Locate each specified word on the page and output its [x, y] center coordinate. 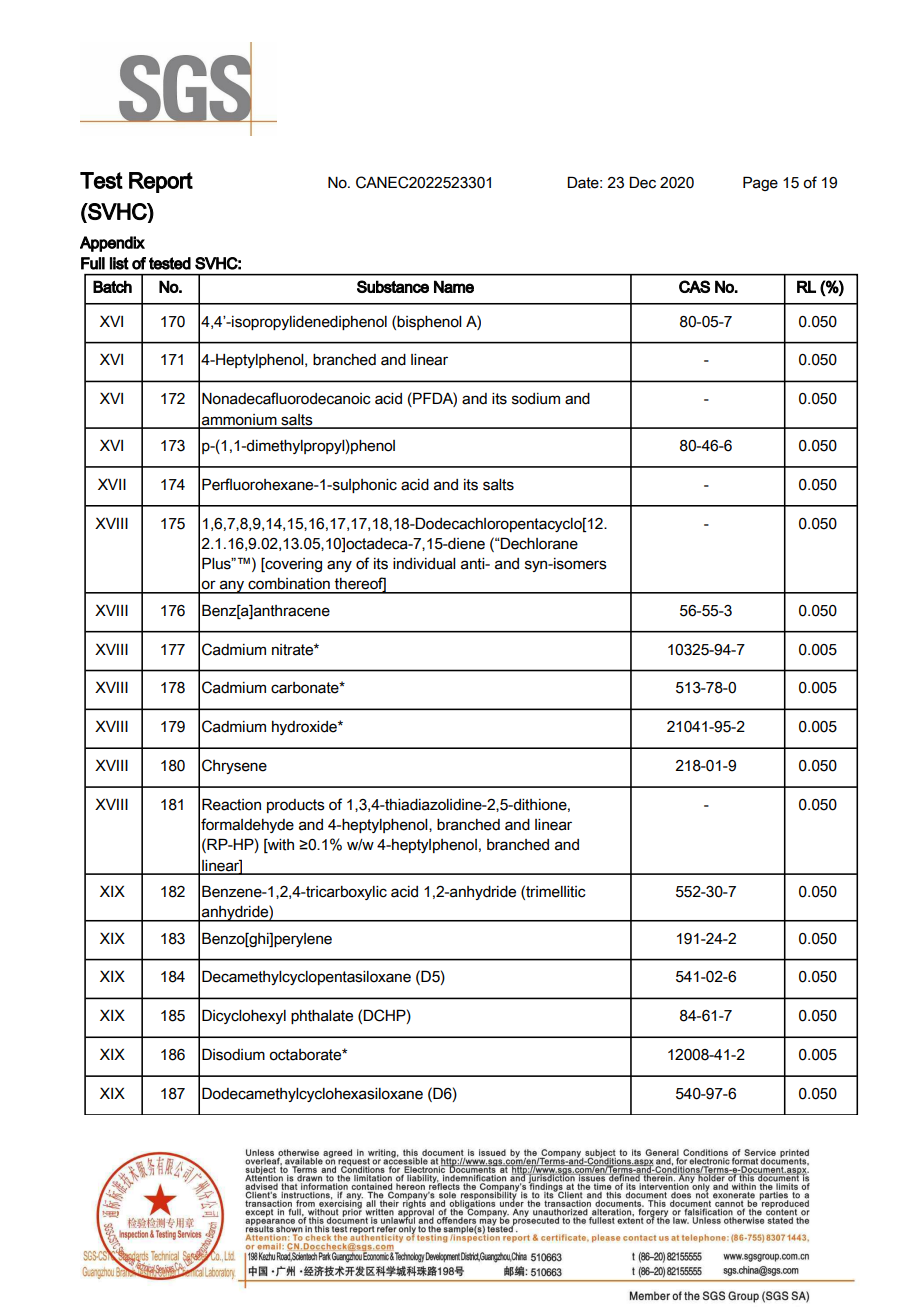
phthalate [322, 1017]
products [296, 806]
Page [760, 183]
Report [161, 182]
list [119, 263]
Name [454, 286]
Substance [393, 286]
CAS [694, 286]
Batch [112, 286]
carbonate [306, 688]
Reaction [231, 804]
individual [424, 564]
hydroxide [305, 728]
